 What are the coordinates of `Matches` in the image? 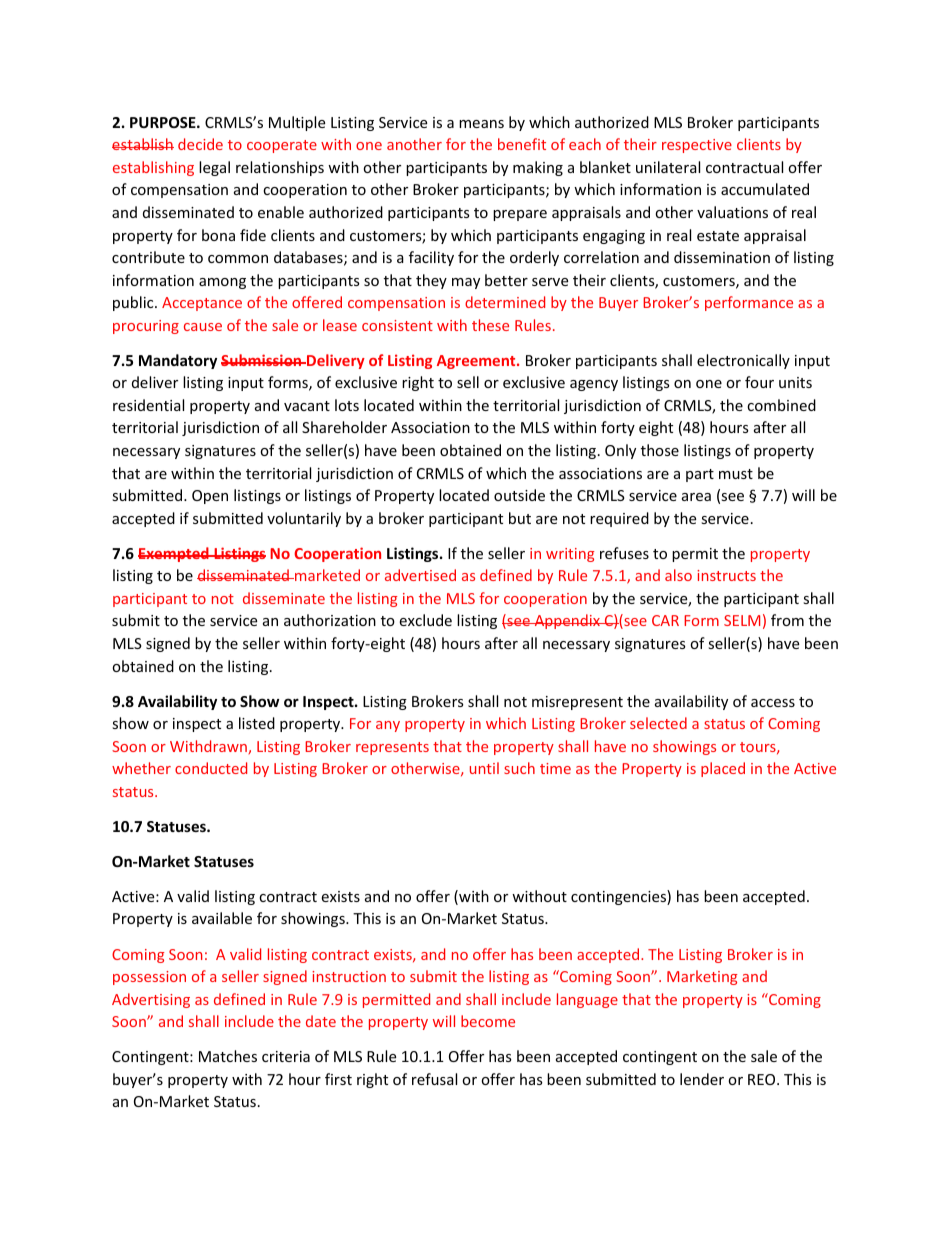 It's located at (228, 1056).
